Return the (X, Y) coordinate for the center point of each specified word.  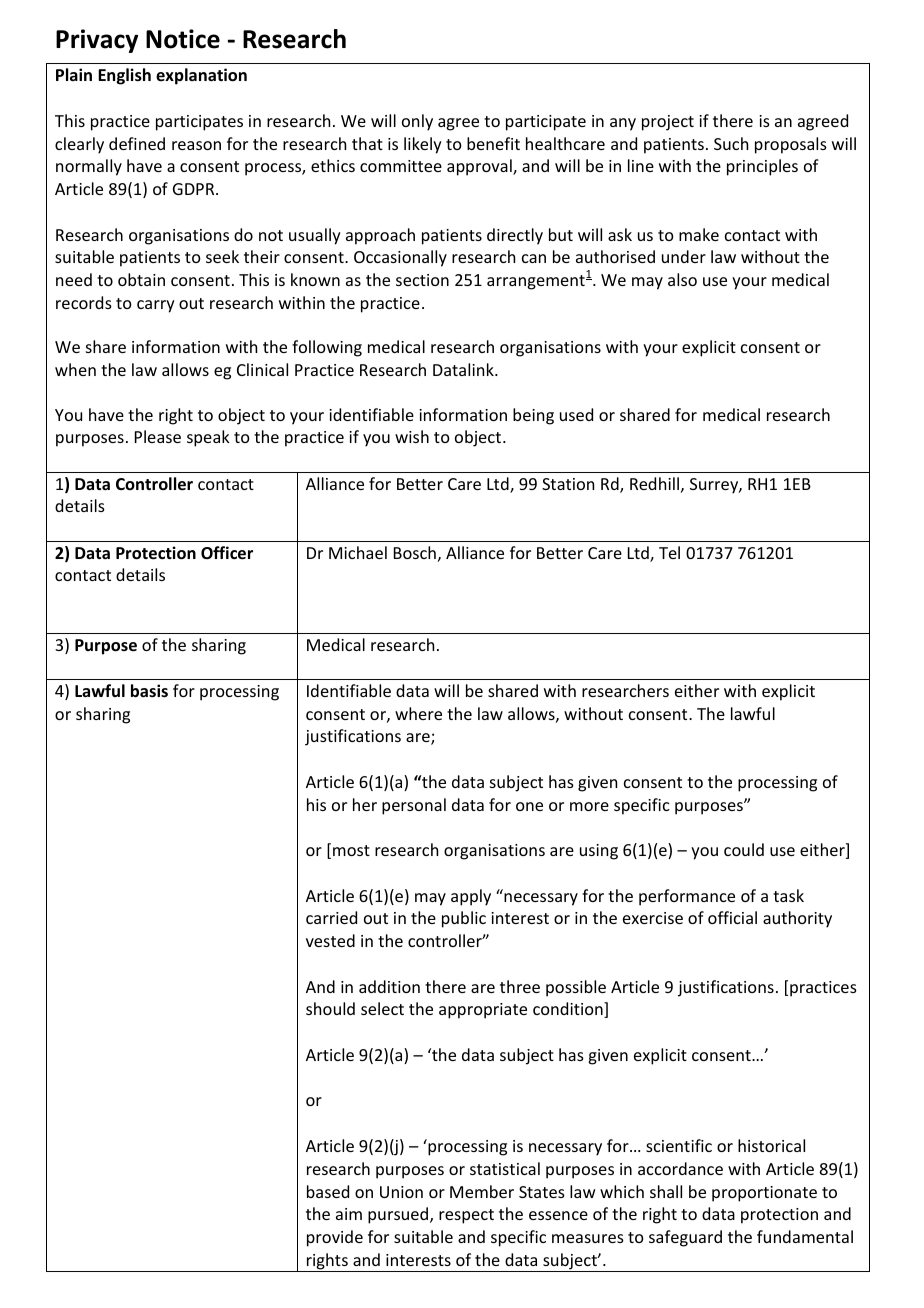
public (464, 919)
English (124, 76)
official (732, 917)
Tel (669, 552)
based (328, 1191)
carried (331, 917)
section (422, 280)
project (668, 123)
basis (149, 691)
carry (156, 306)
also (682, 279)
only (417, 122)
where (418, 713)
